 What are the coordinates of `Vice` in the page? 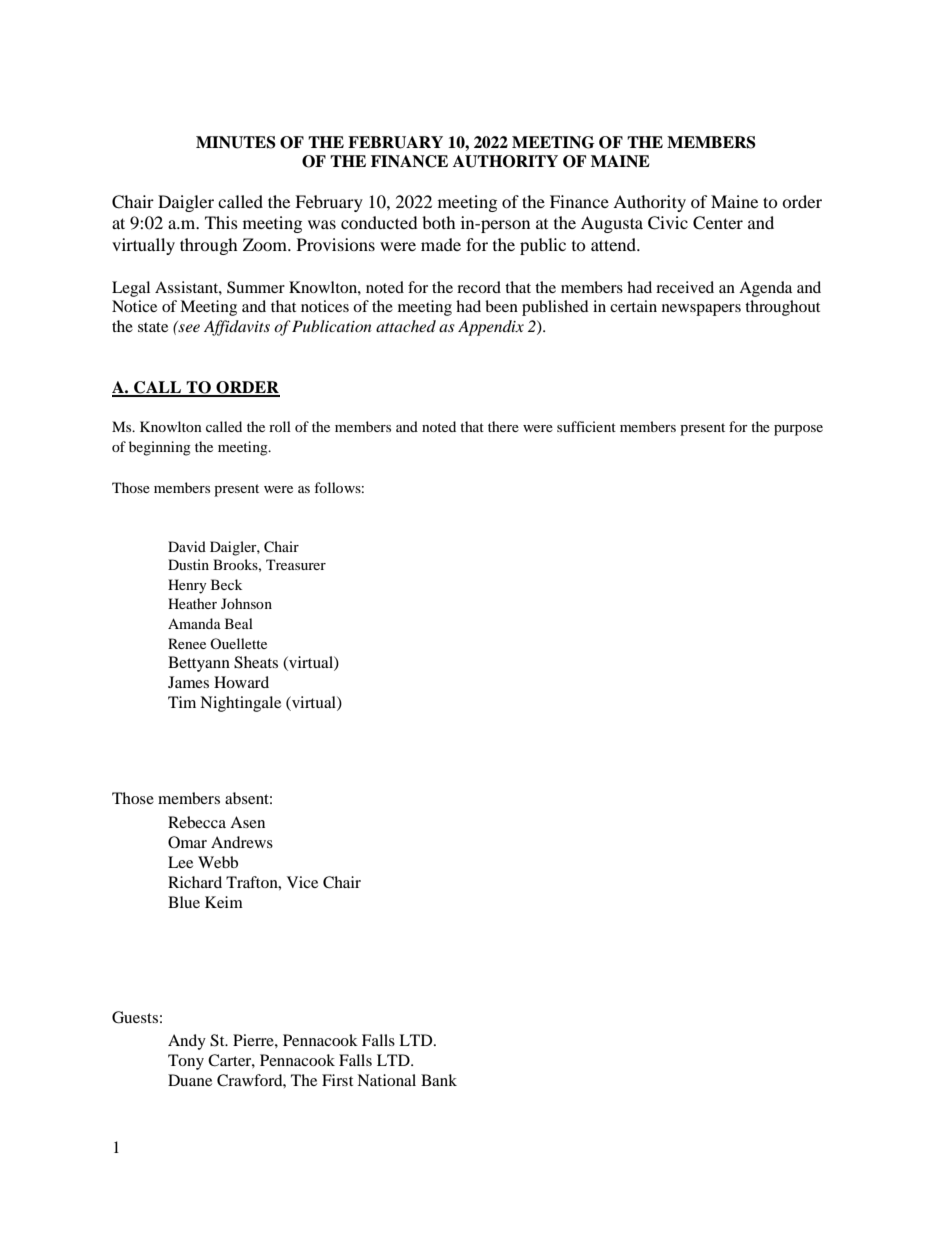 It's located at (302, 882).
